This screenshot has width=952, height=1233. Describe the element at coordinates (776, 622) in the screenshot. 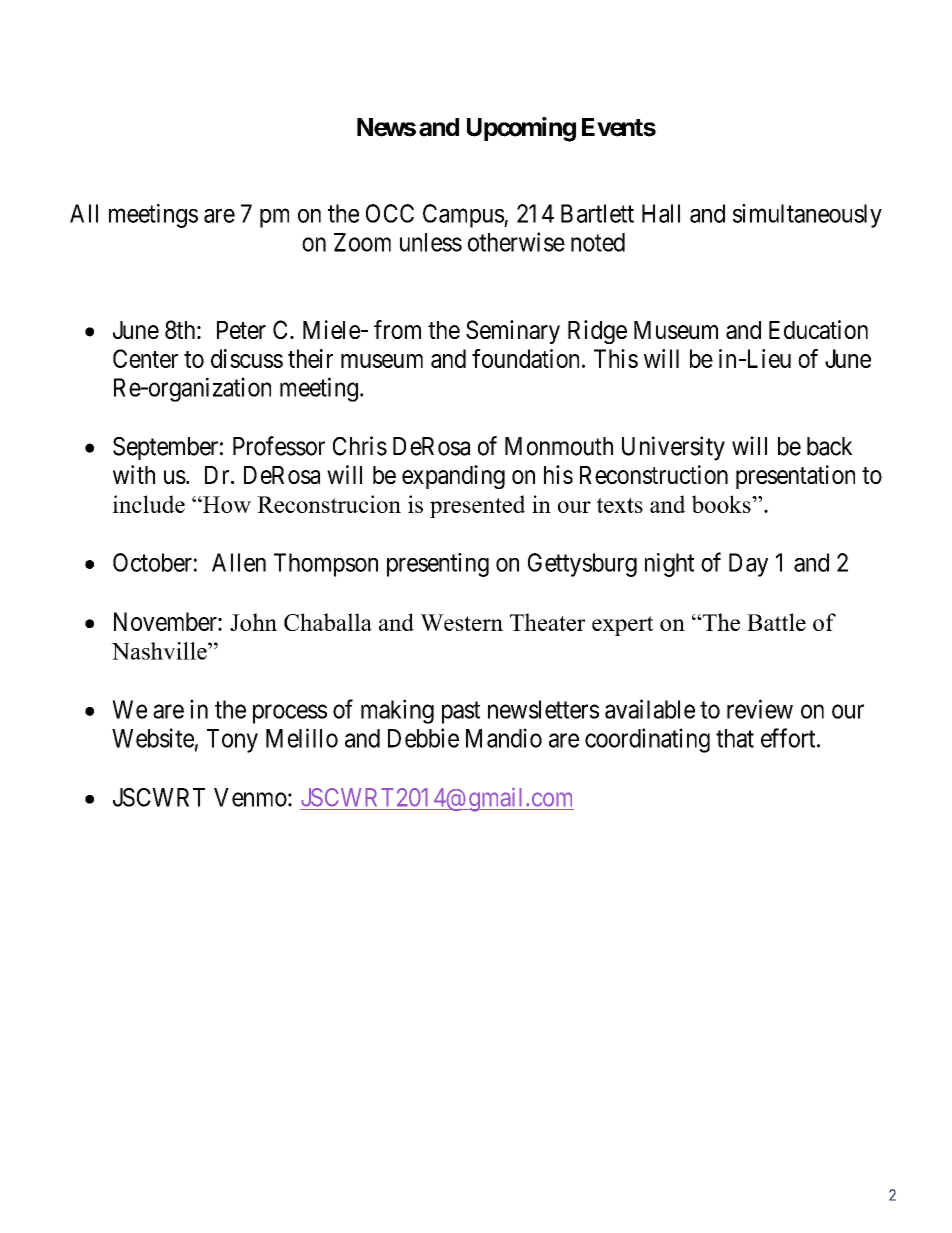

I see `Battle` at that location.
